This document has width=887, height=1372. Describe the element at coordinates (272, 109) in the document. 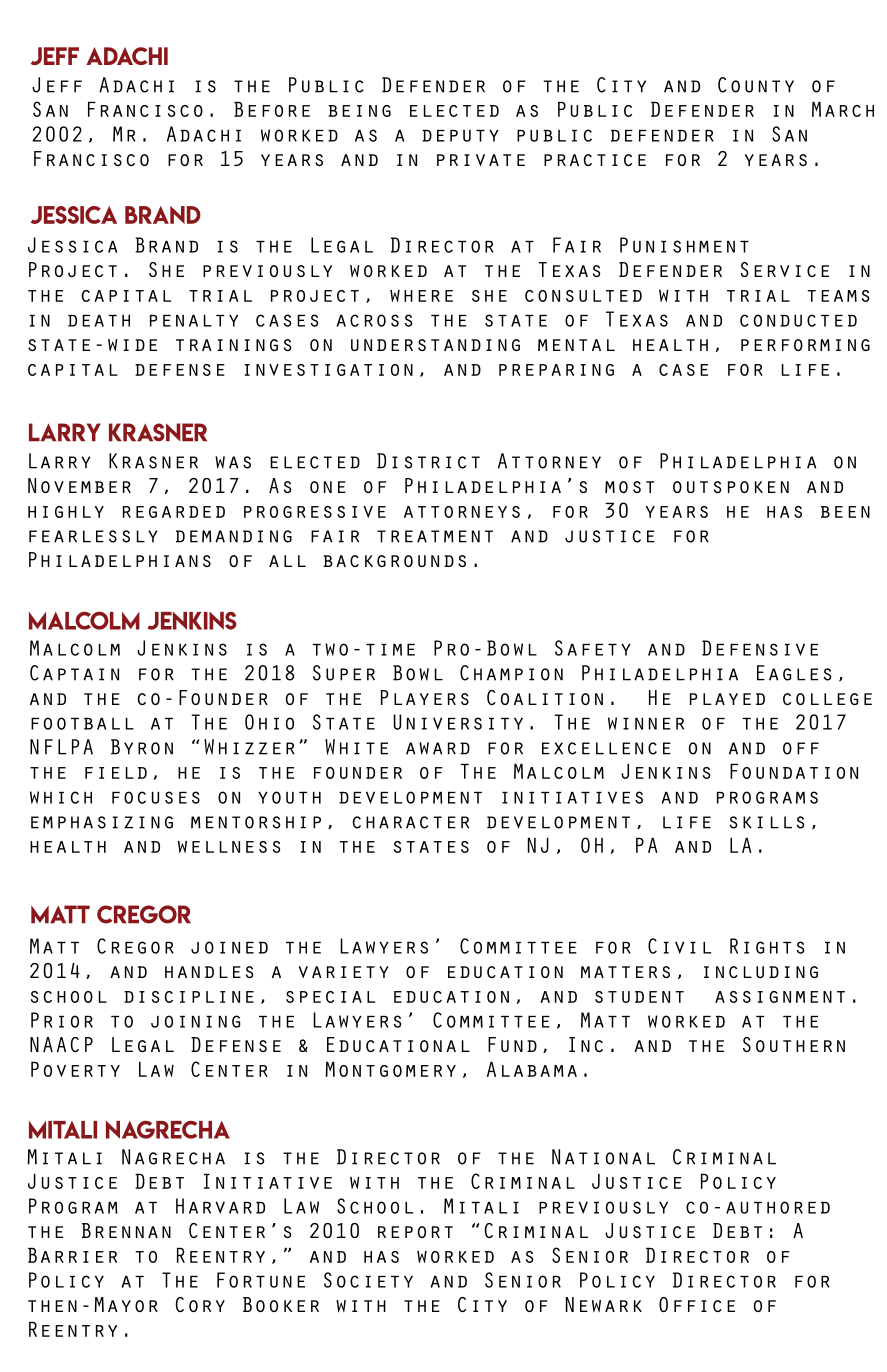

I see `Before` at that location.
